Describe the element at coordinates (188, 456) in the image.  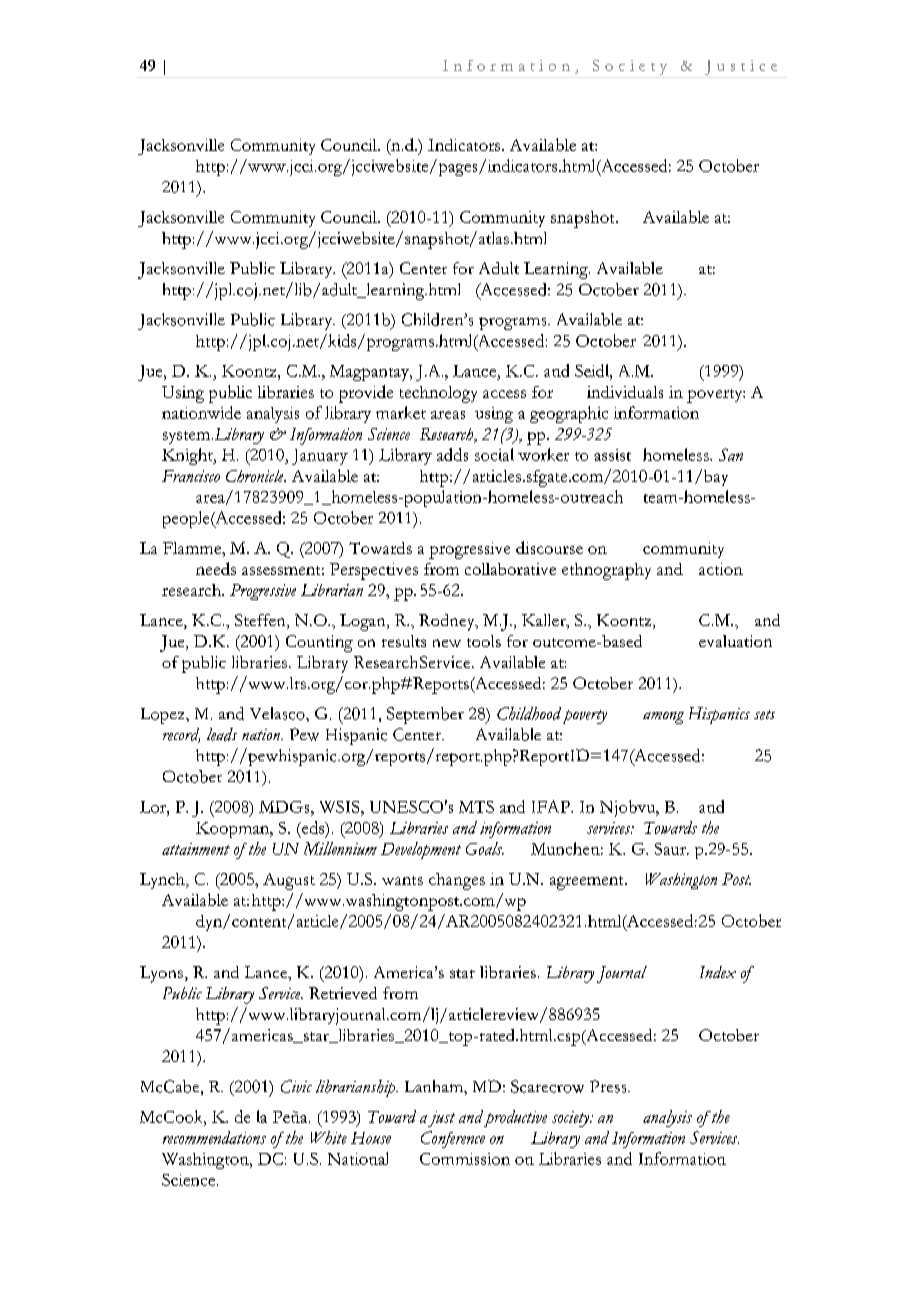
I see `Knight` at that location.
